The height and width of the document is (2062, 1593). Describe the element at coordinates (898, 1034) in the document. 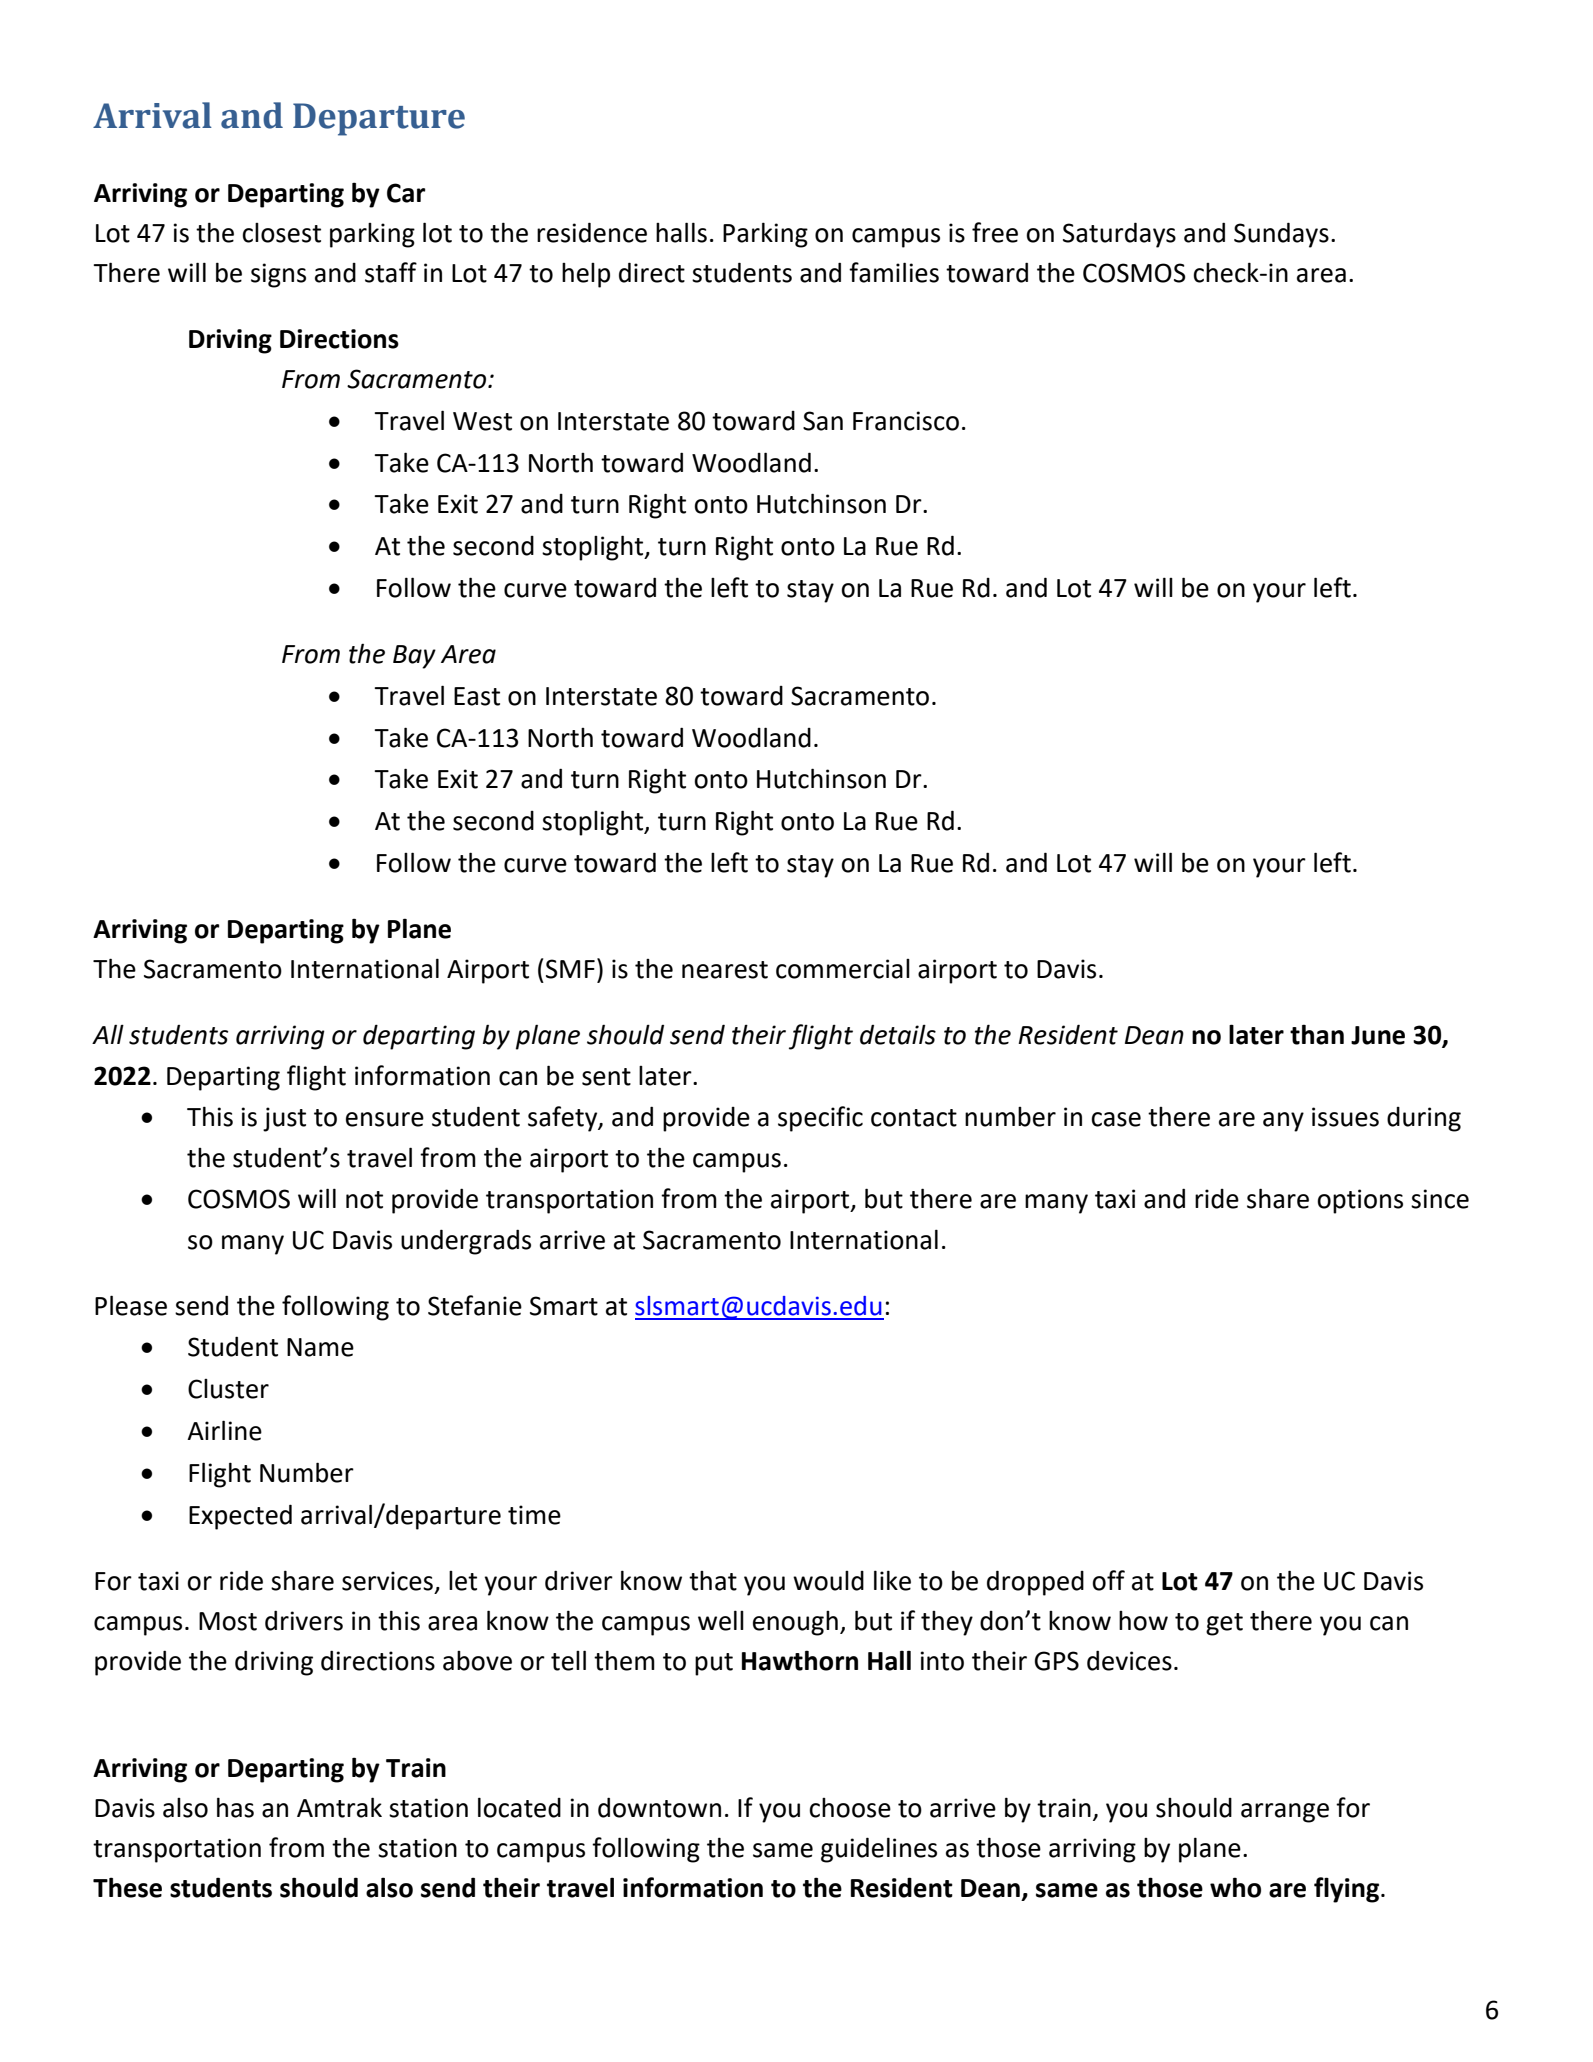

I see `details` at that location.
